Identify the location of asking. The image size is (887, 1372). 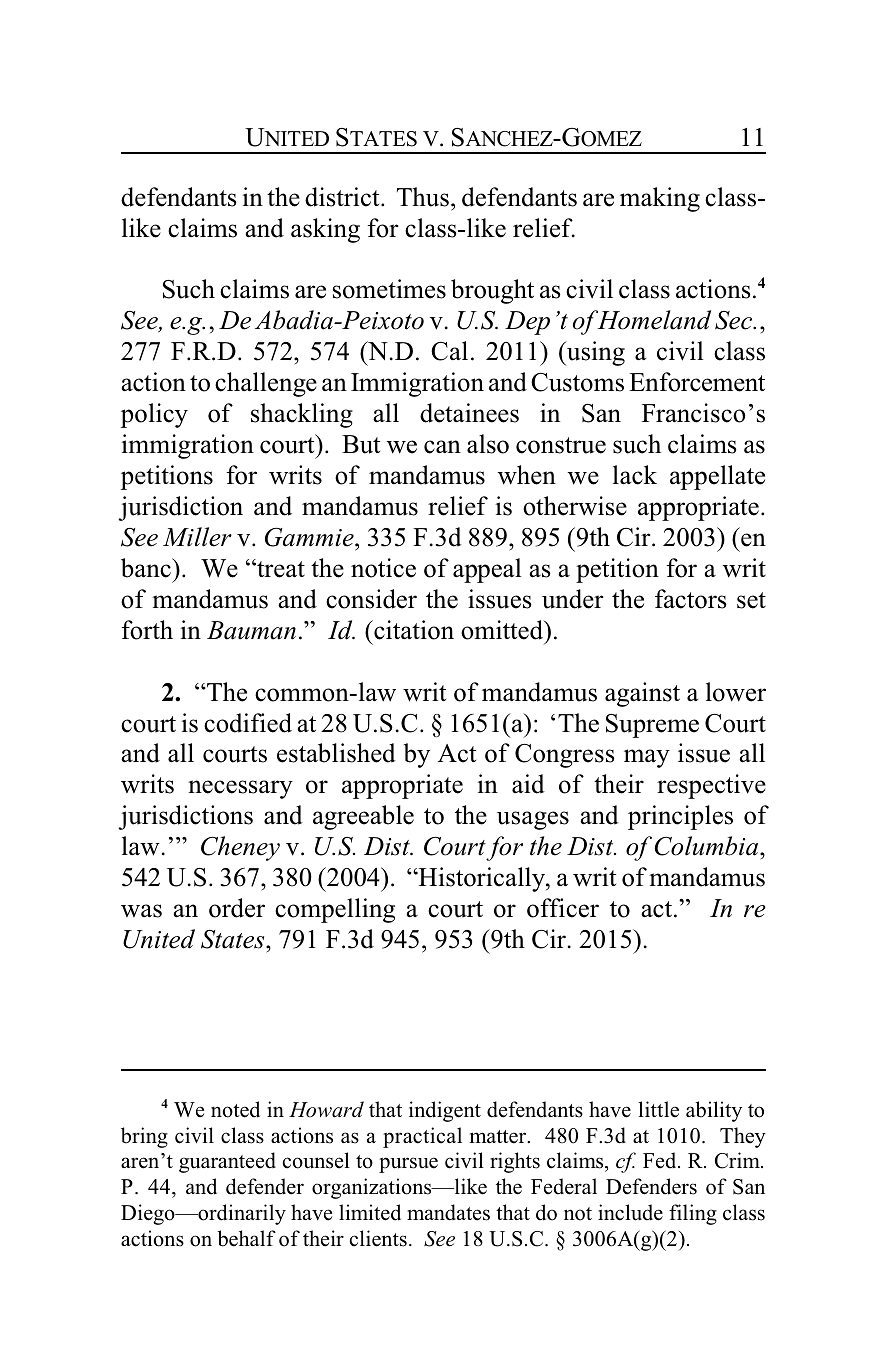
(325, 230).
